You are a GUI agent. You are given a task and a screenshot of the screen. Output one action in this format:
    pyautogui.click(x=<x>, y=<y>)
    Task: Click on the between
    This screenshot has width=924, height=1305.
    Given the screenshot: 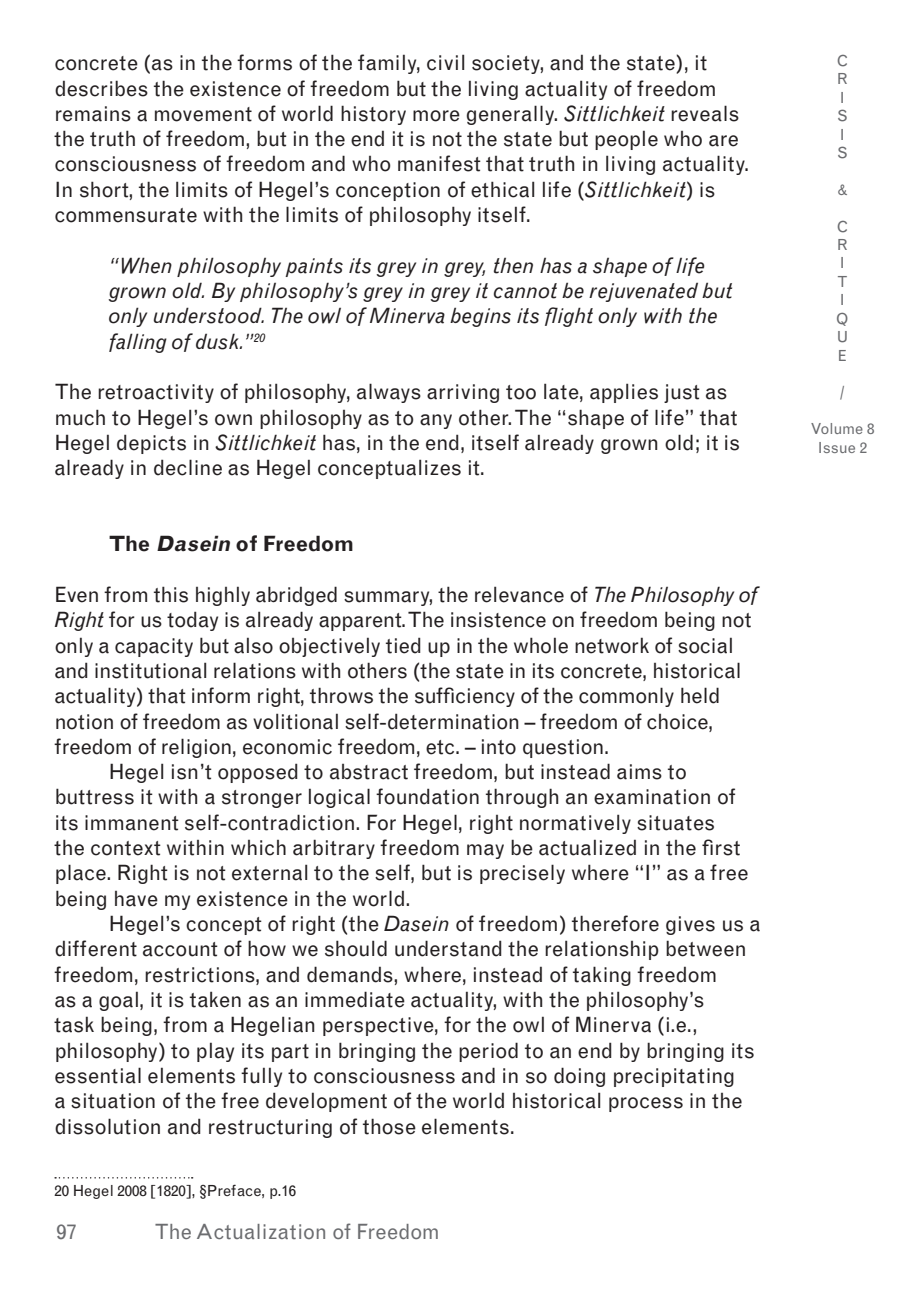 What is the action you would take?
    pyautogui.click(x=705, y=948)
